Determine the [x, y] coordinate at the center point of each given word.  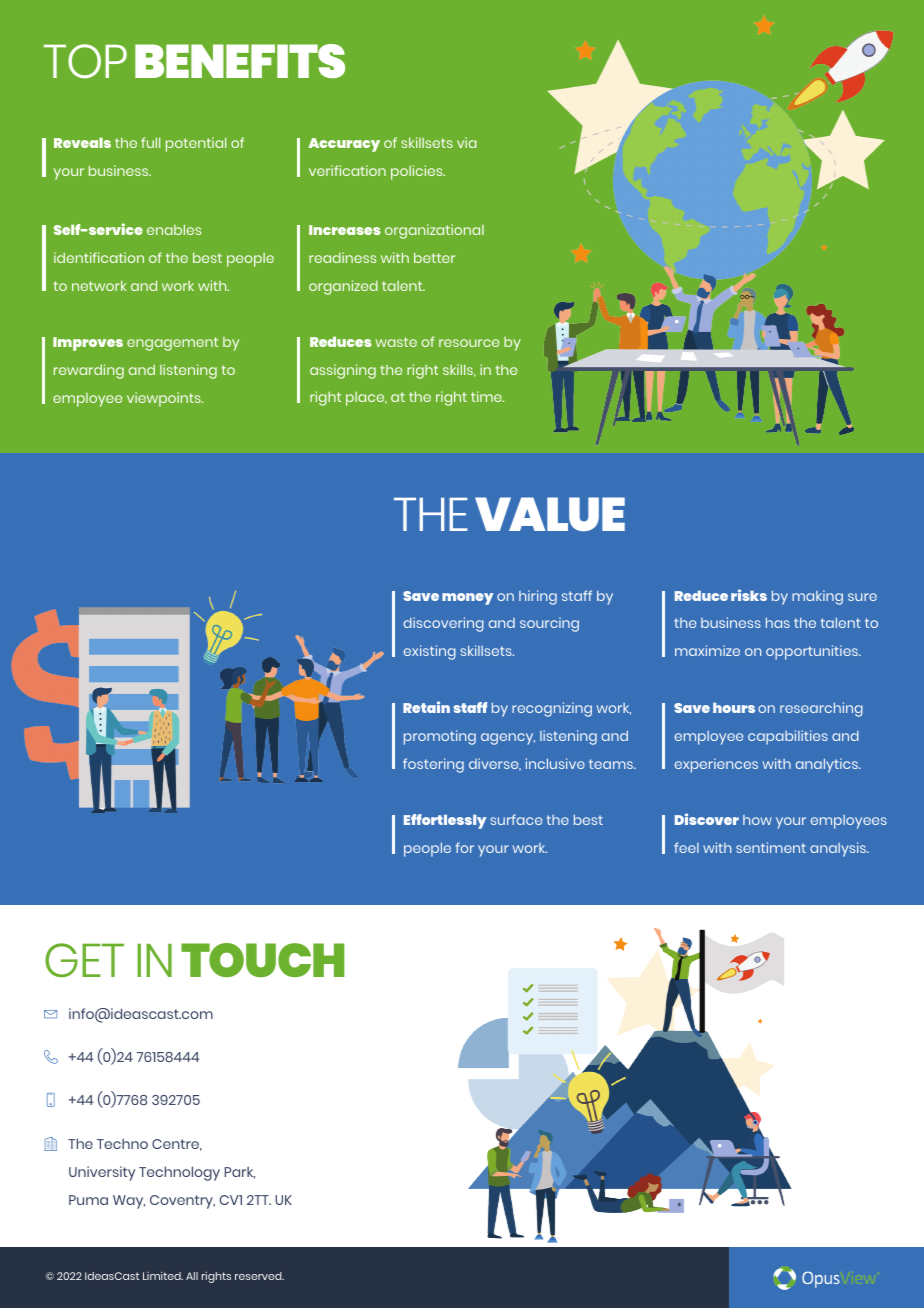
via [467, 142]
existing [430, 652]
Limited [163, 1276]
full [150, 142]
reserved [259, 1276]
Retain [426, 707]
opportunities [813, 652]
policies [418, 172]
